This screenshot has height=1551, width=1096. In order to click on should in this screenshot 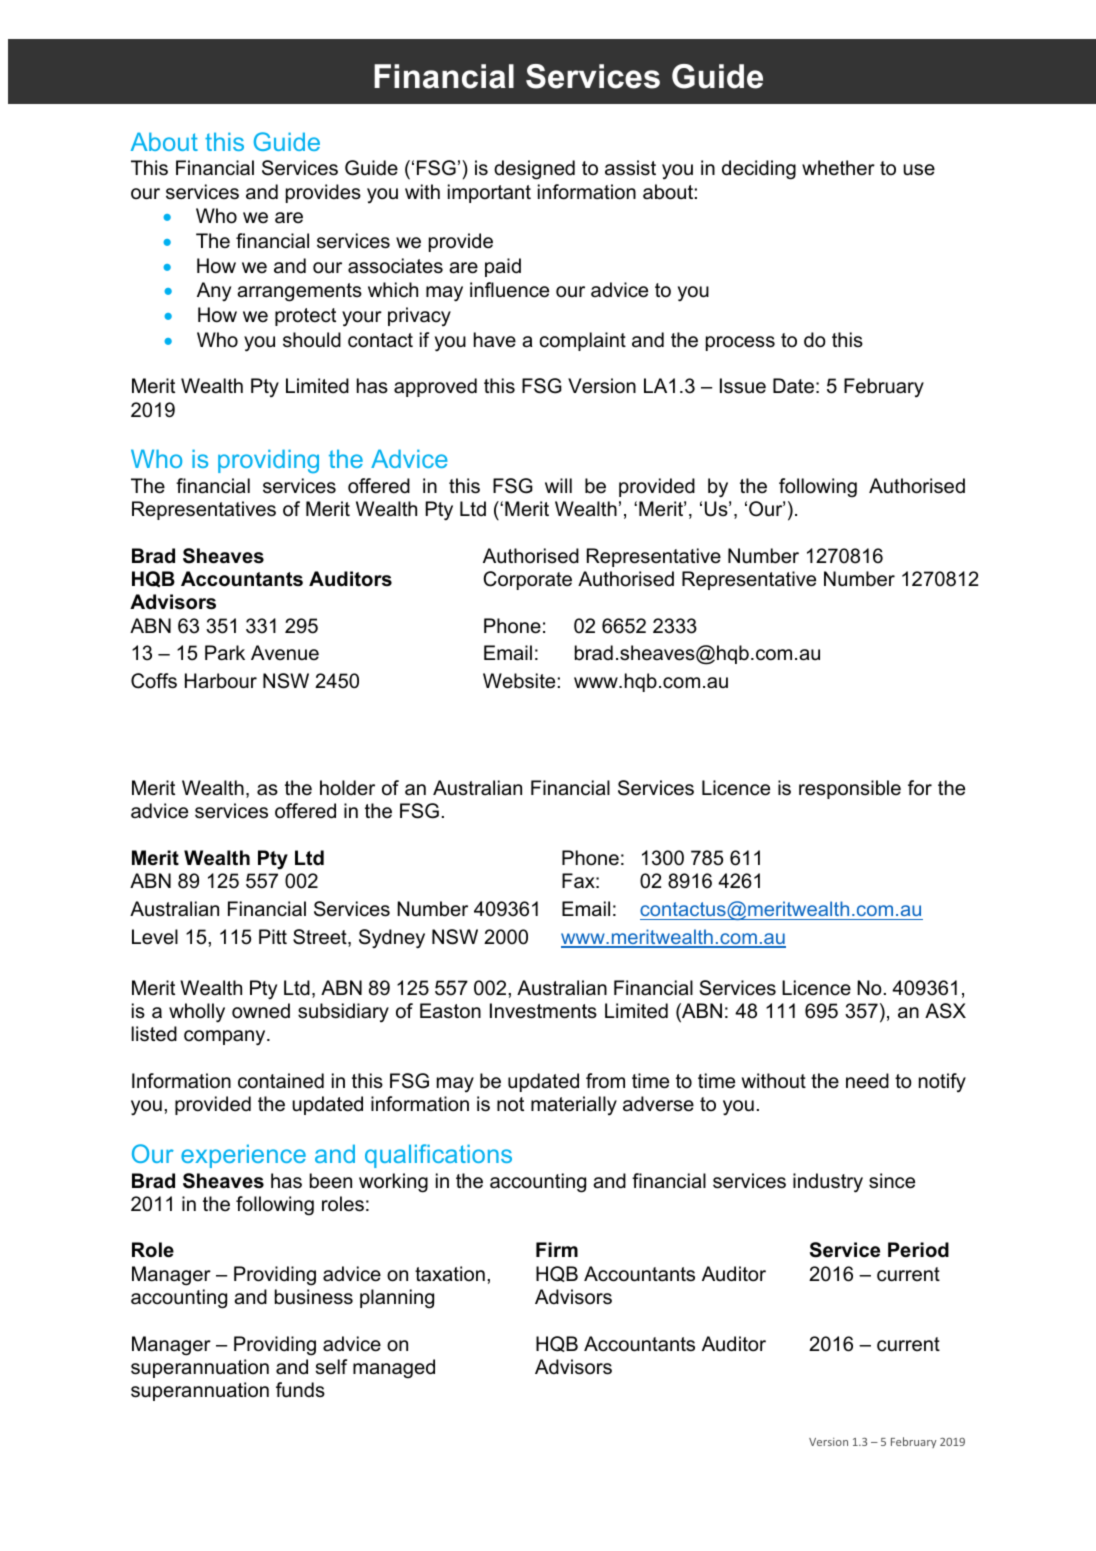, I will do `click(312, 340)`.
